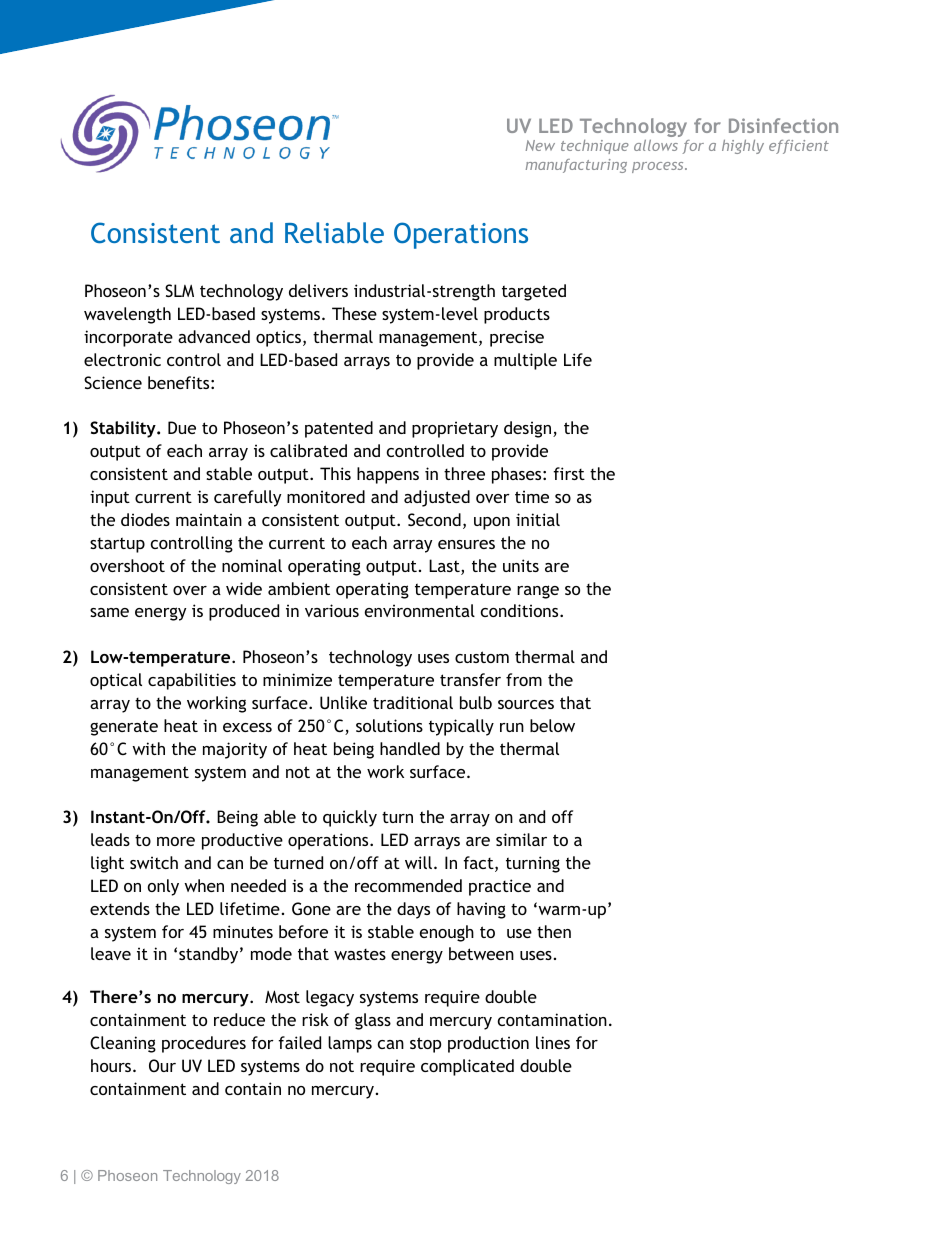 The width and height of the screenshot is (952, 1233). What do you see at coordinates (461, 727) in the screenshot?
I see `typically` at bounding box center [461, 727].
